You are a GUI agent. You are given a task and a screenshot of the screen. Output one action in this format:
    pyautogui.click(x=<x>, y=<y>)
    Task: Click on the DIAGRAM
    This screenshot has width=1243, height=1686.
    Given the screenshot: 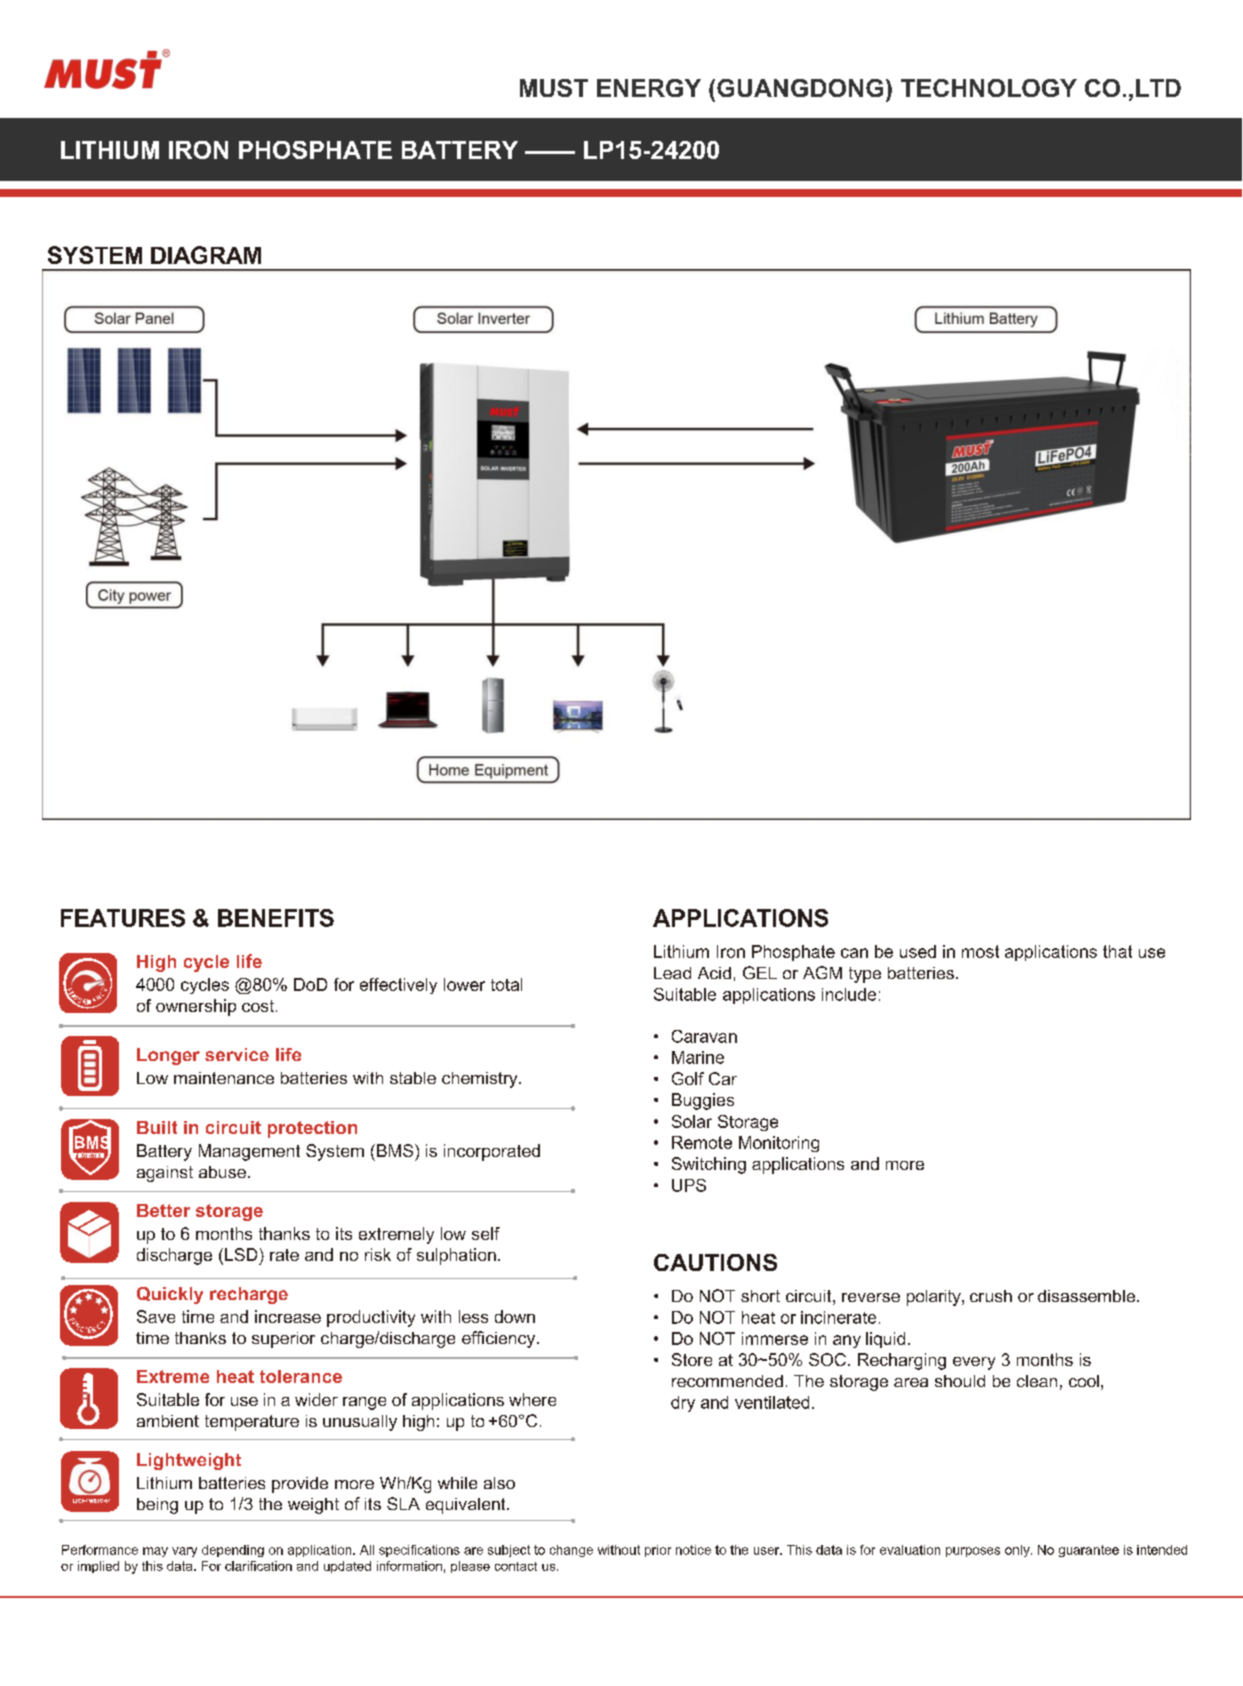 What is the action you would take?
    pyautogui.click(x=206, y=255)
